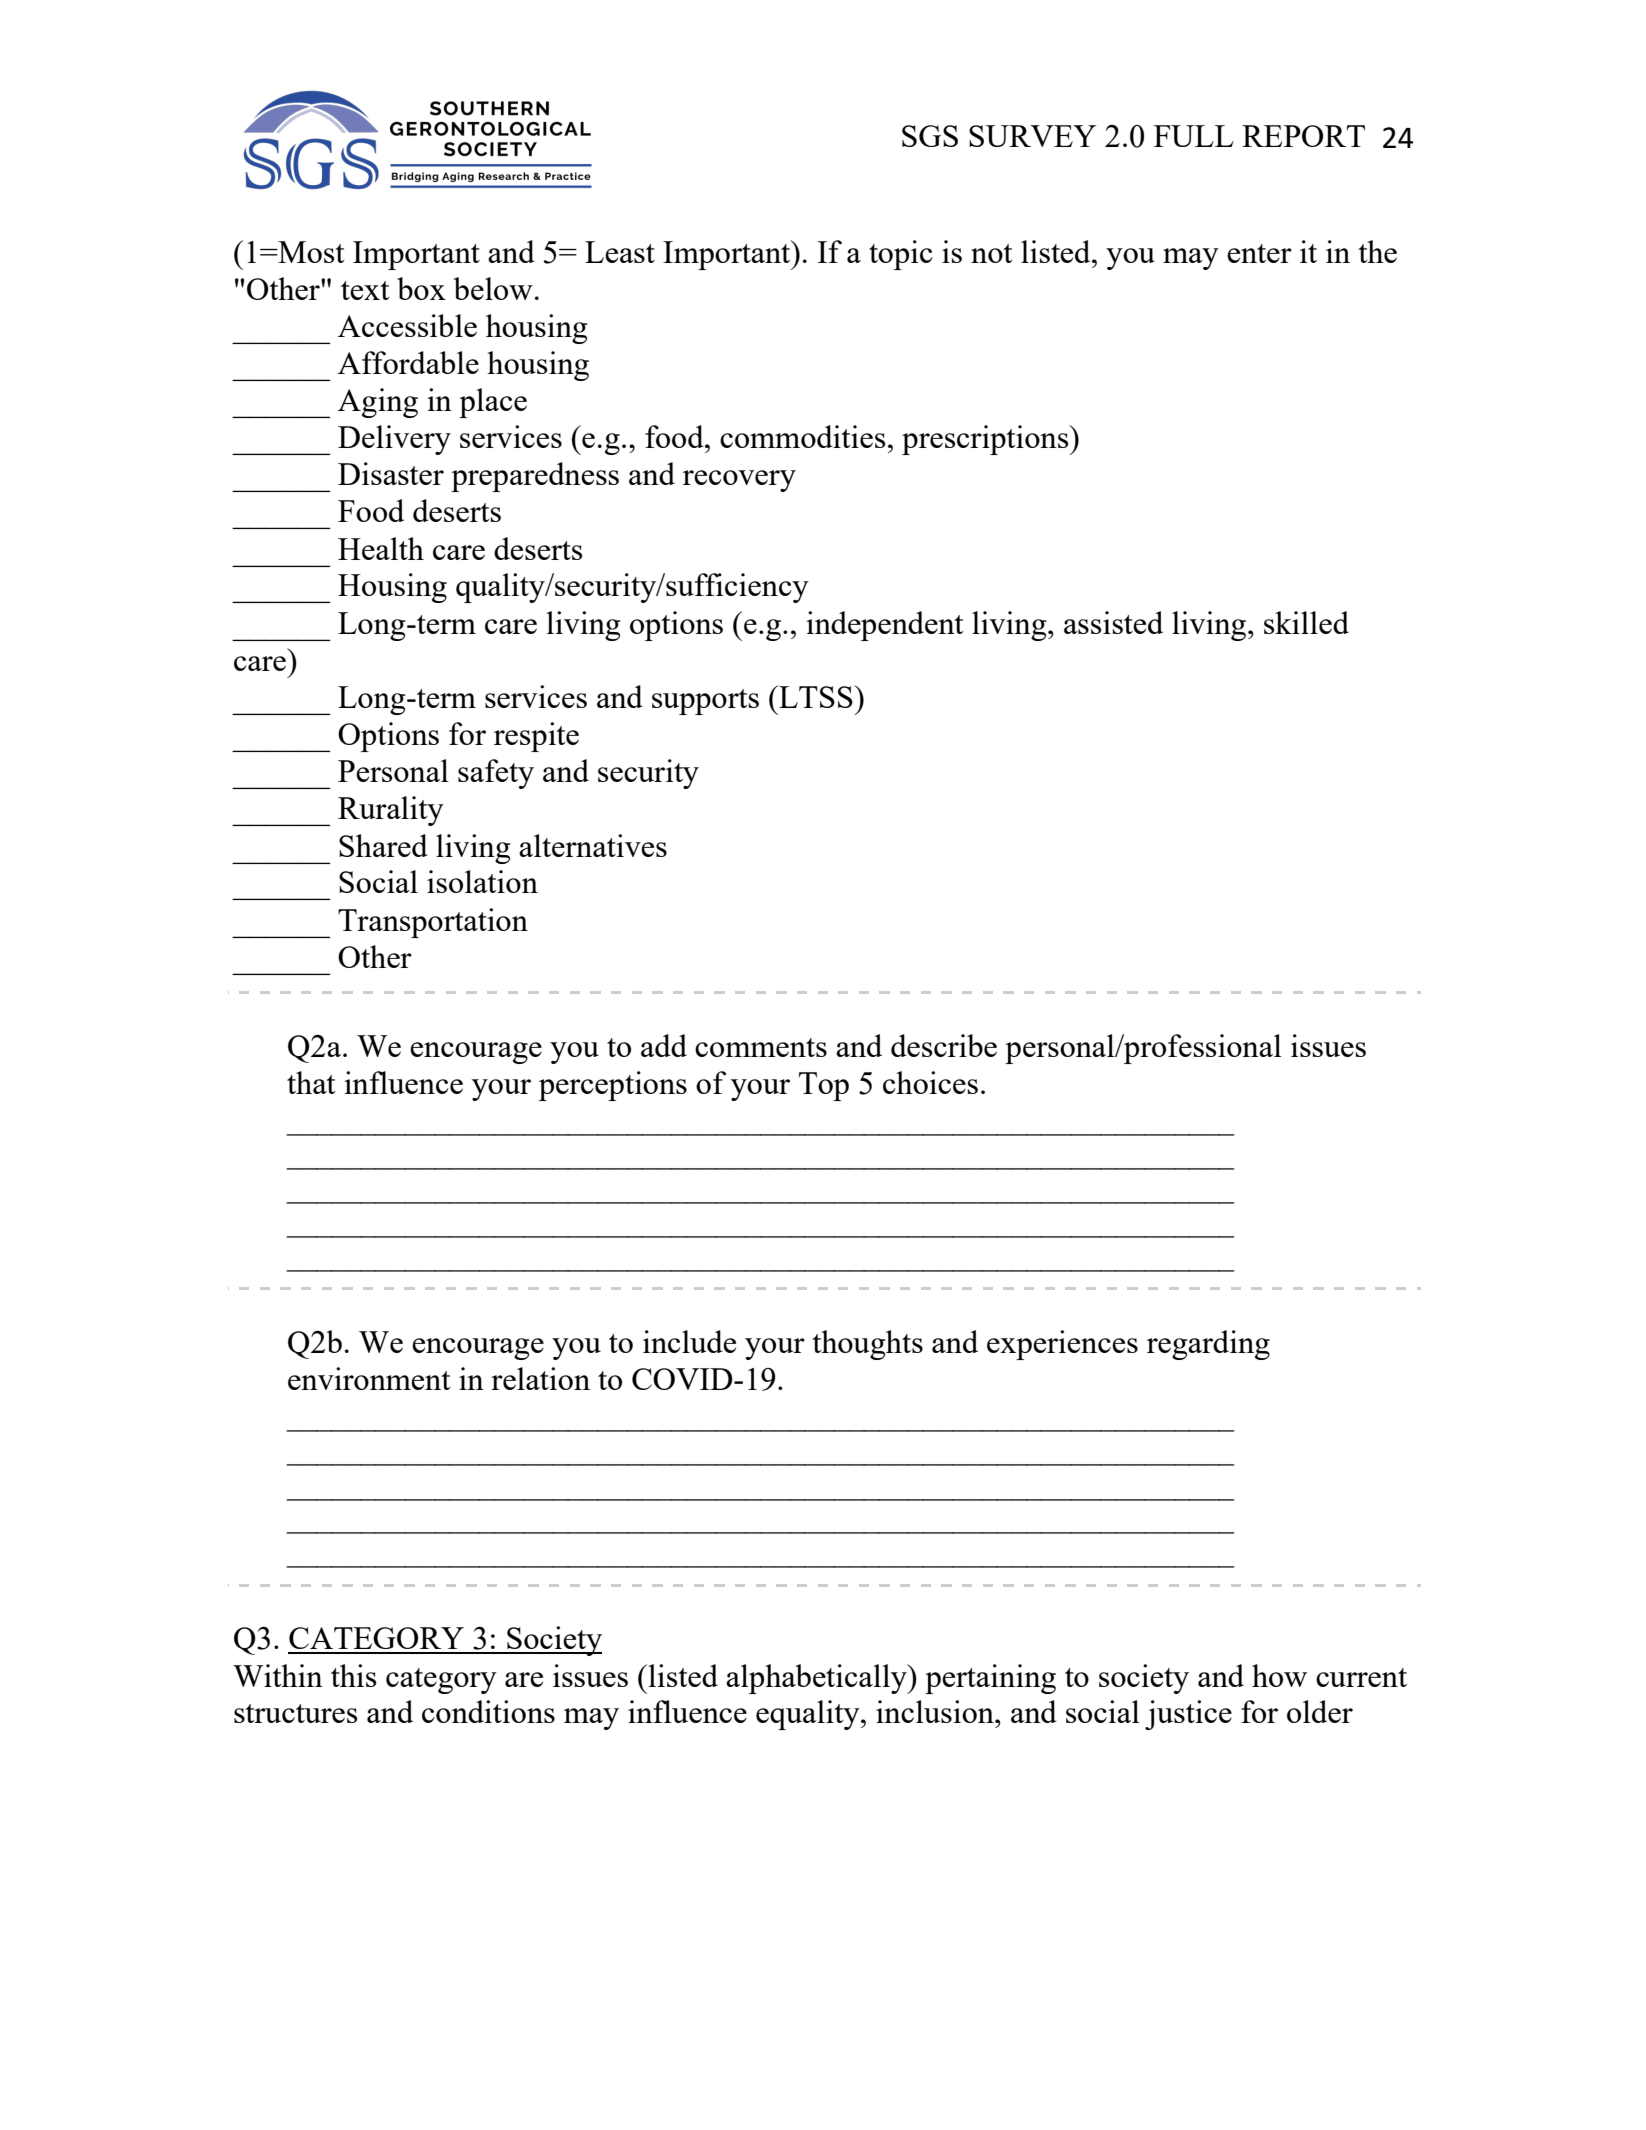 This document has width=1646, height=2130. I want to click on this, so click(353, 1675).
